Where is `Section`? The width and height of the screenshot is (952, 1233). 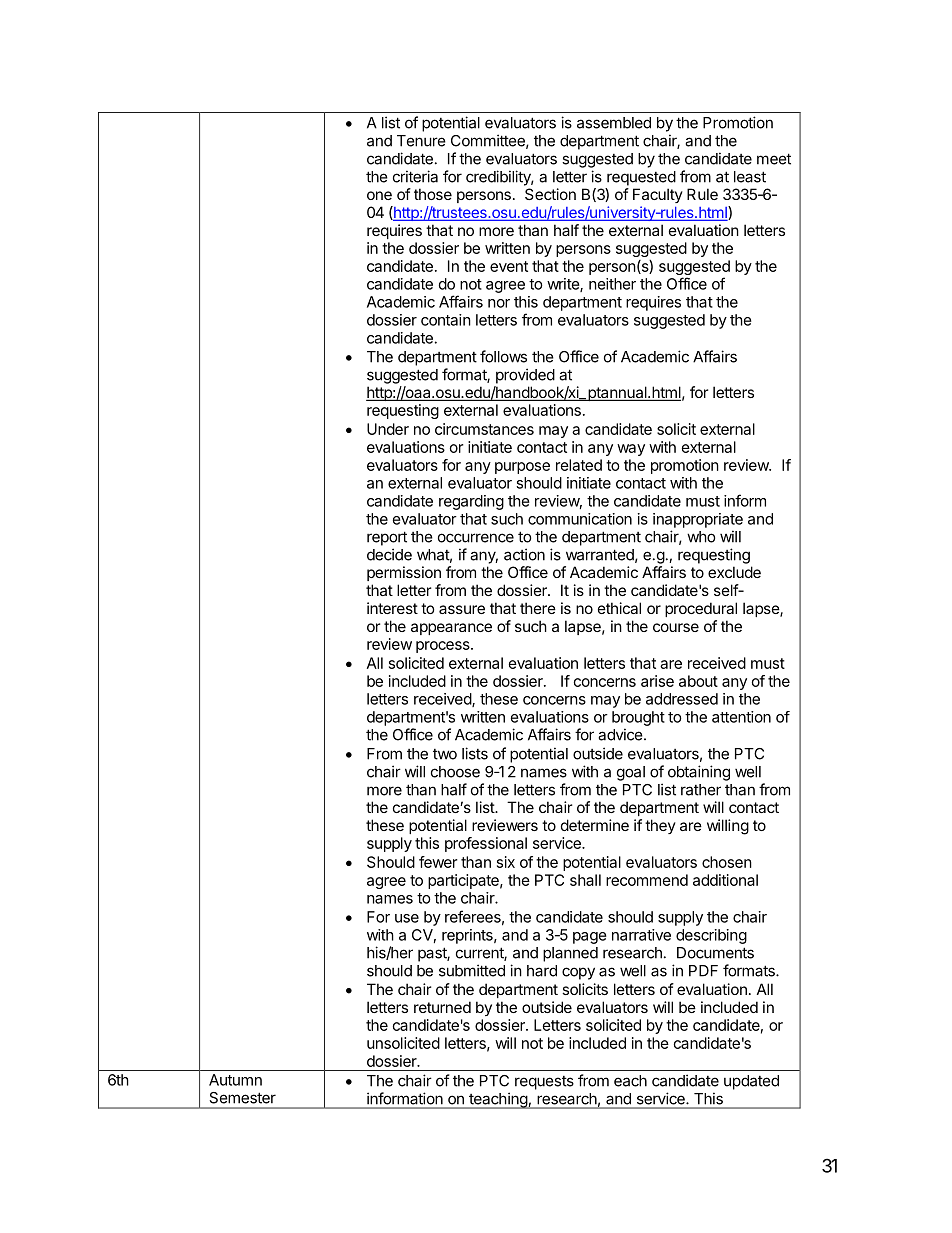 Section is located at coordinates (550, 194).
